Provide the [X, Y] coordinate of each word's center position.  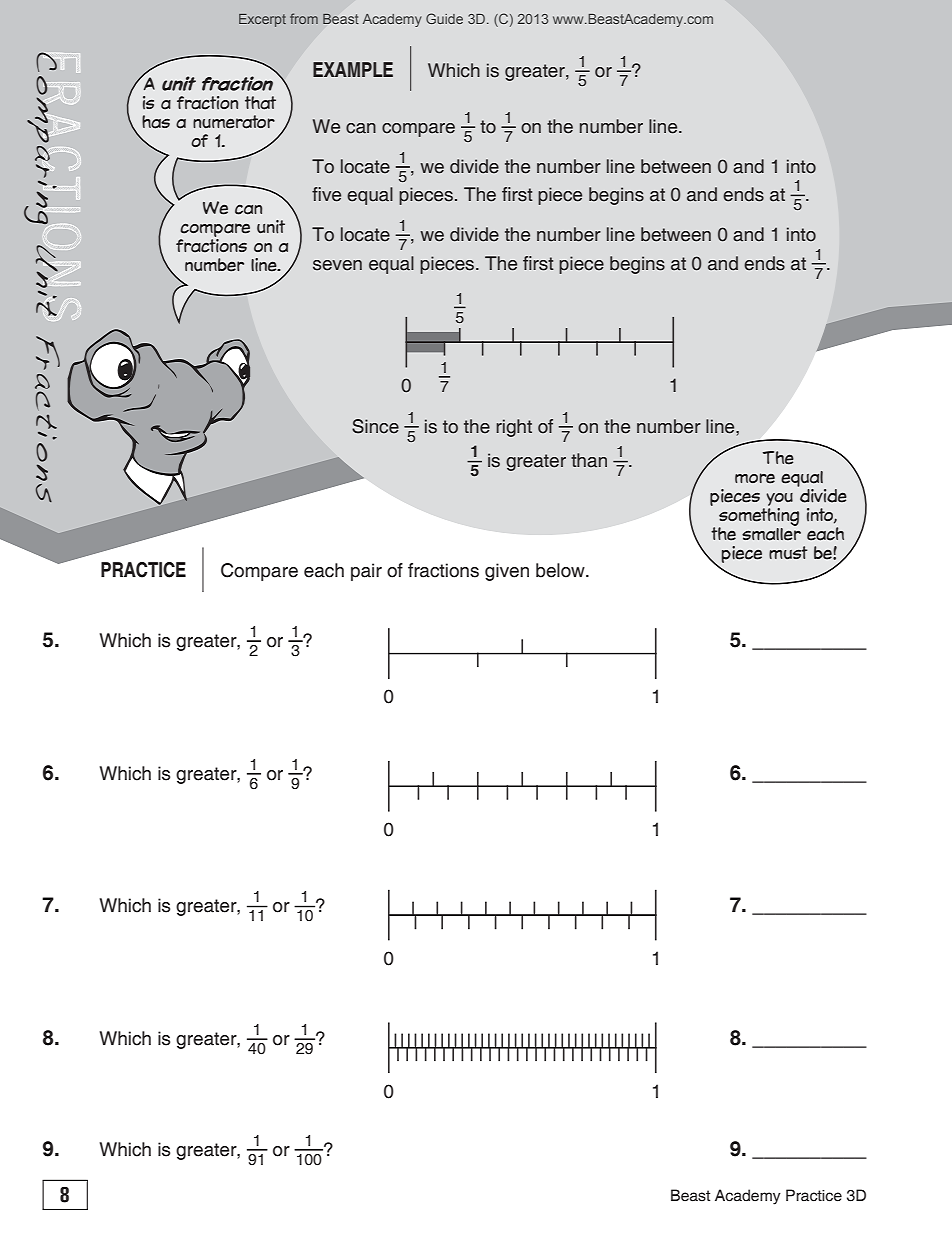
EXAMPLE [353, 69]
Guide [444, 18]
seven [337, 265]
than [589, 460]
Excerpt [262, 20]
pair [366, 572]
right [514, 428]
